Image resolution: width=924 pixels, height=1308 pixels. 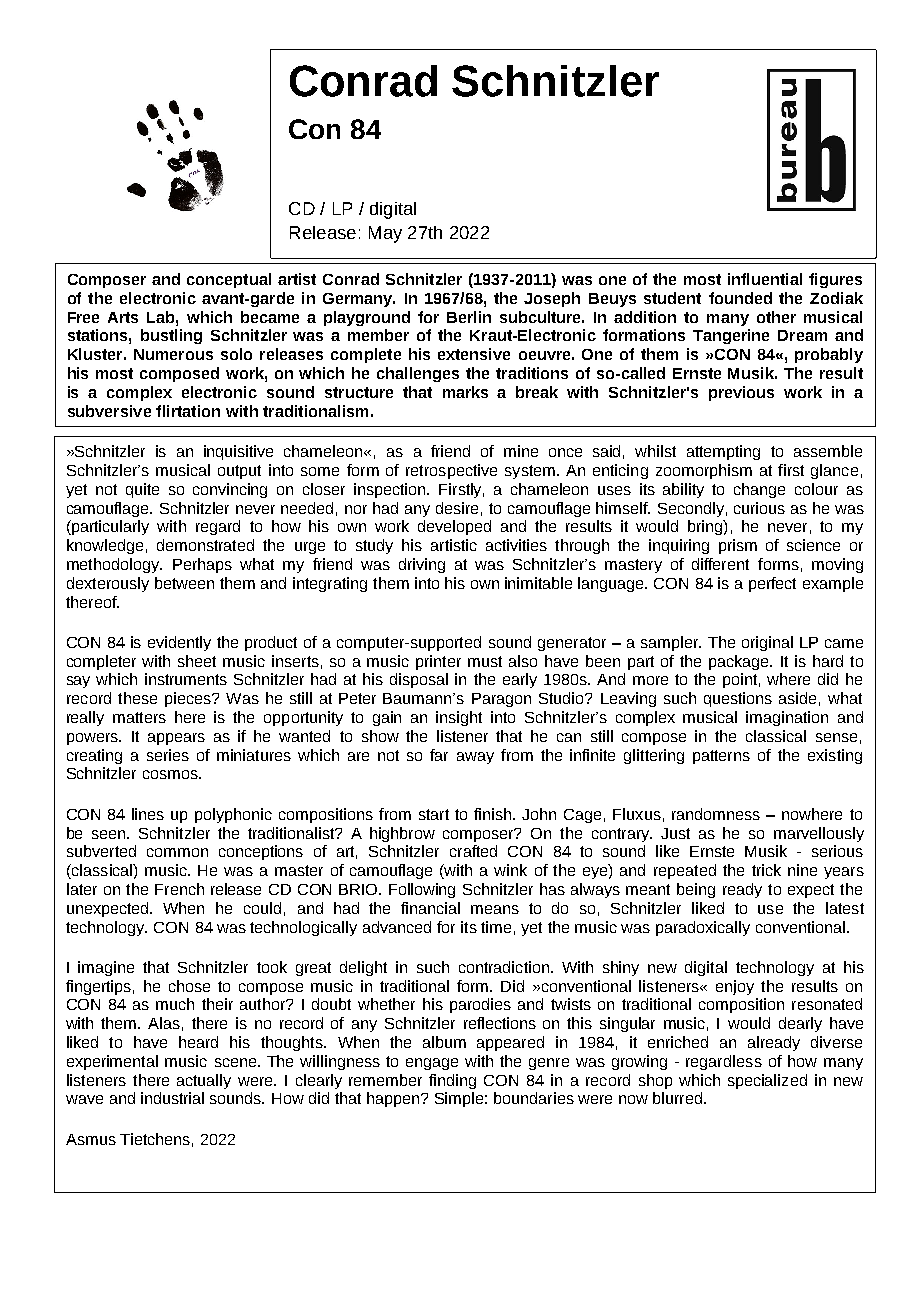 I want to click on May, so click(x=385, y=234).
